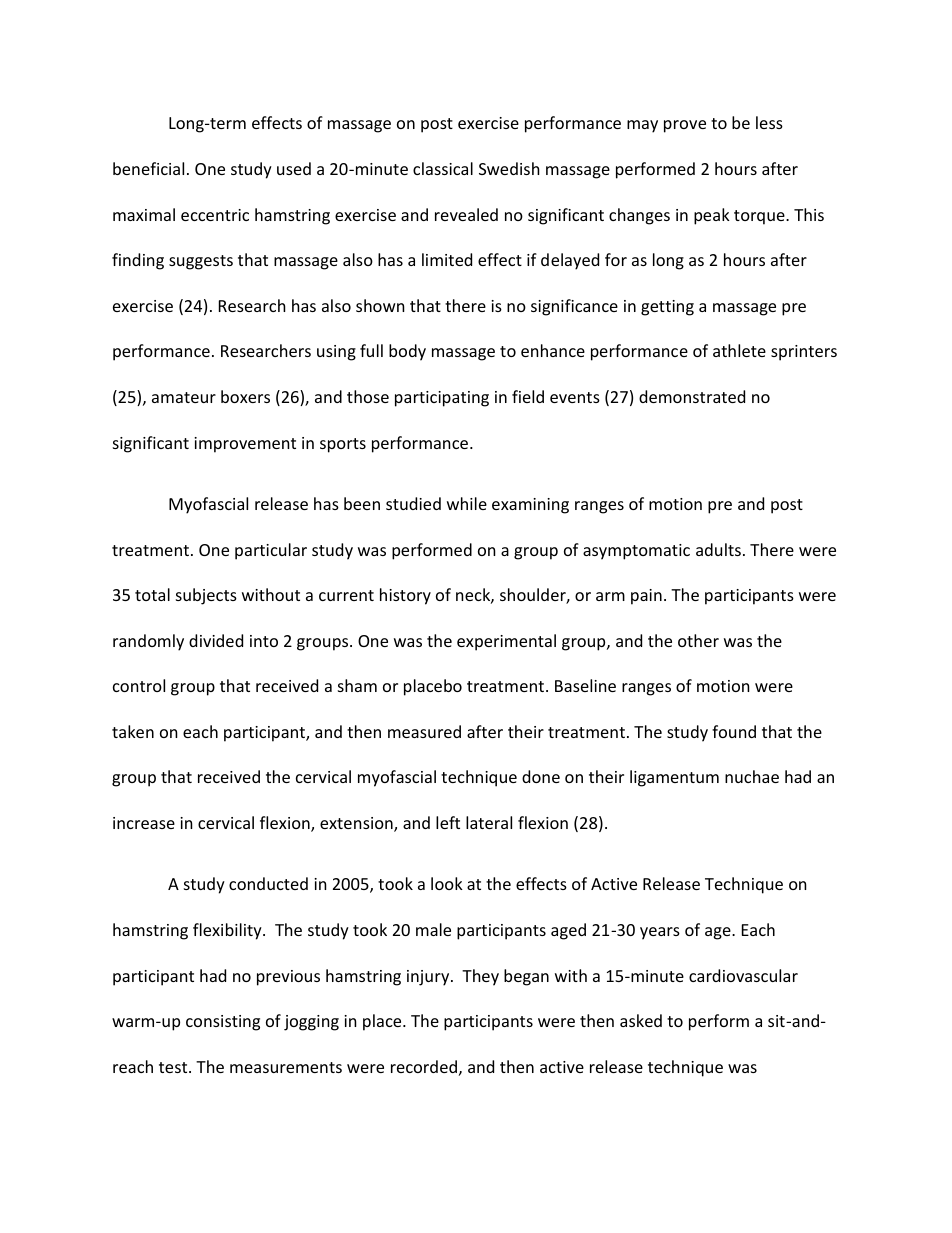 The image size is (952, 1233). I want to click on participating, so click(442, 399).
